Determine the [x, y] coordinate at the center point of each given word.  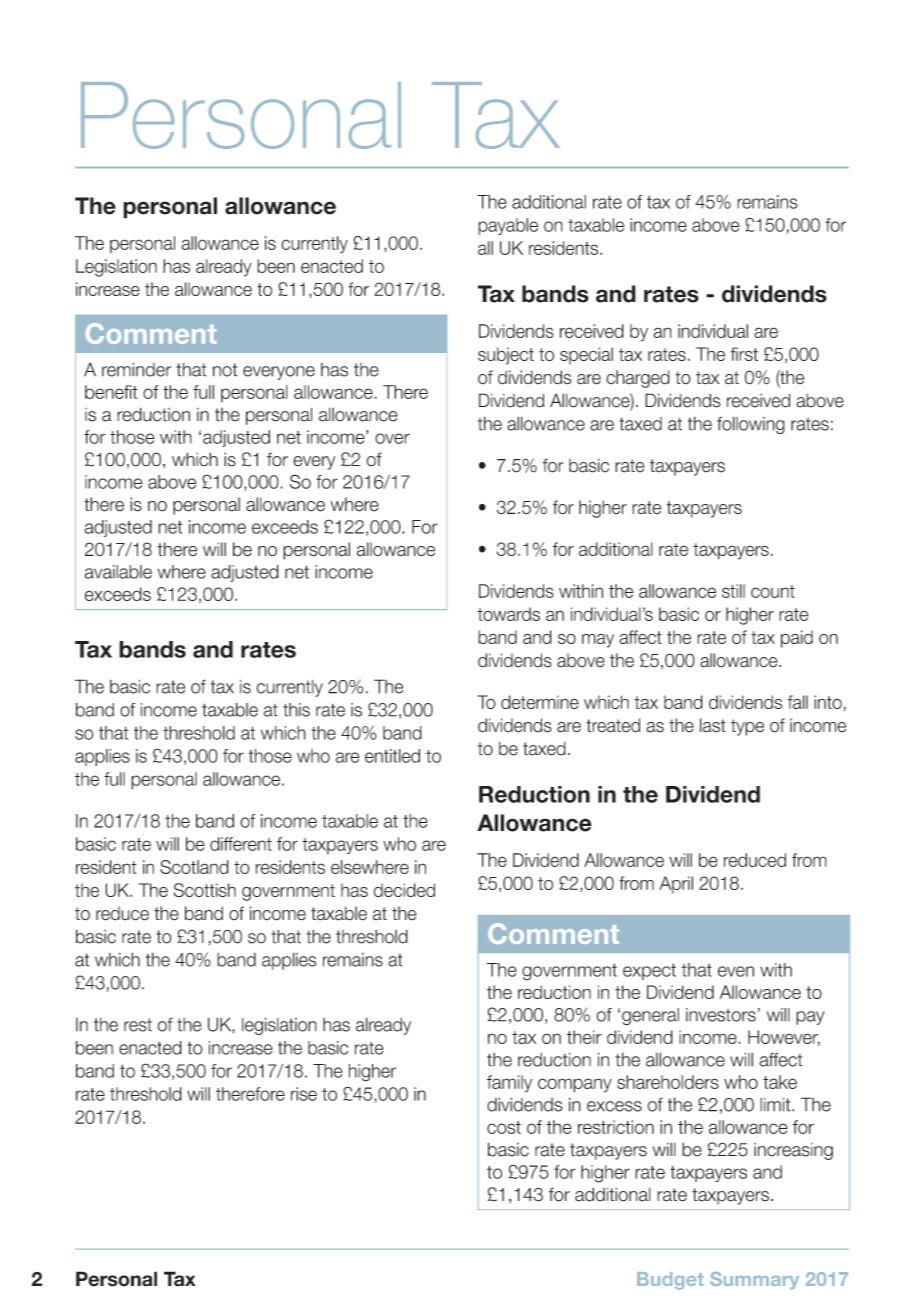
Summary [754, 1280]
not [225, 370]
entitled [392, 756]
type [747, 727]
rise [304, 1094]
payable [508, 226]
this [296, 710]
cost [504, 1127]
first [744, 354]
